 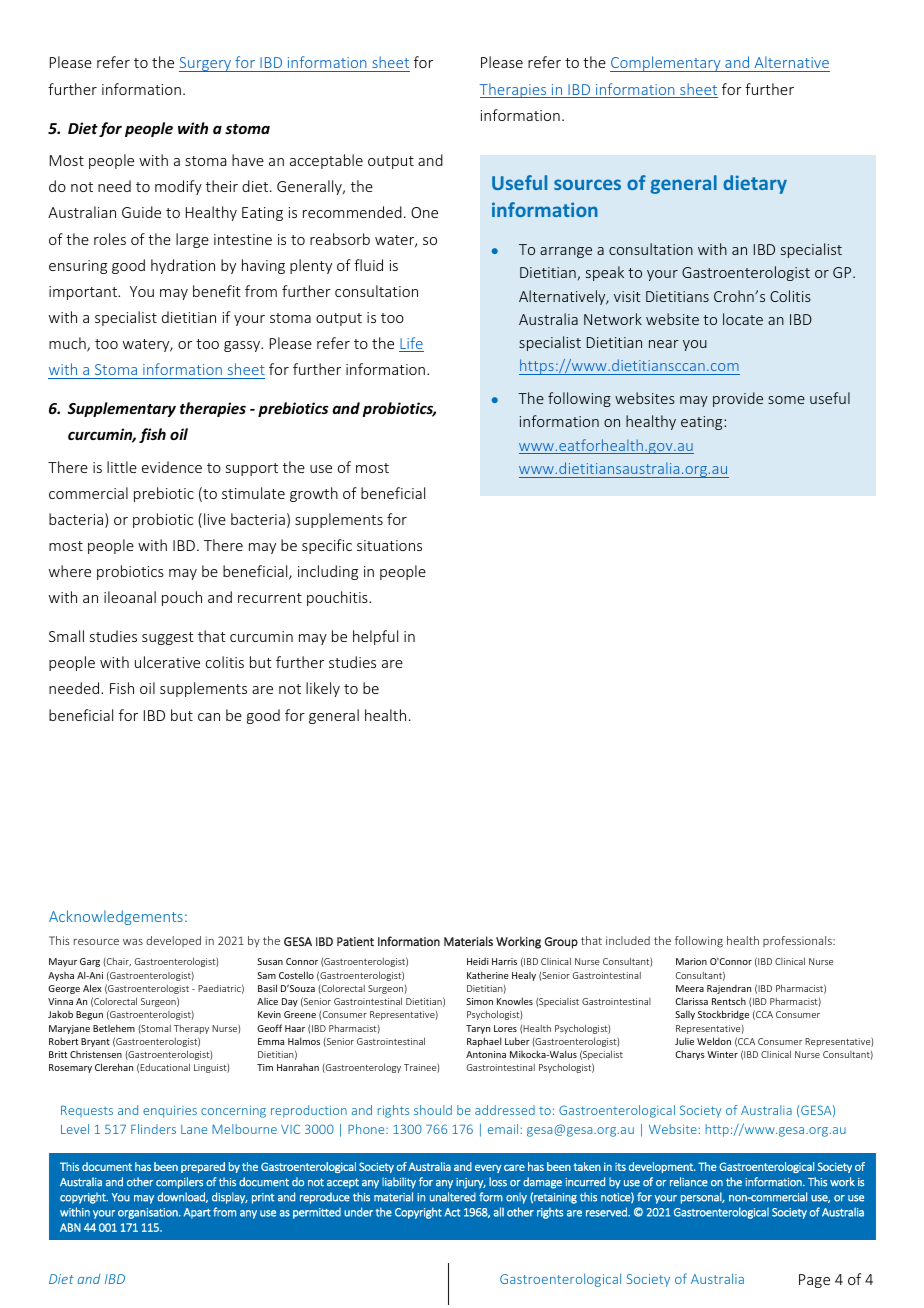 I want to click on Complementary, so click(x=666, y=64).
